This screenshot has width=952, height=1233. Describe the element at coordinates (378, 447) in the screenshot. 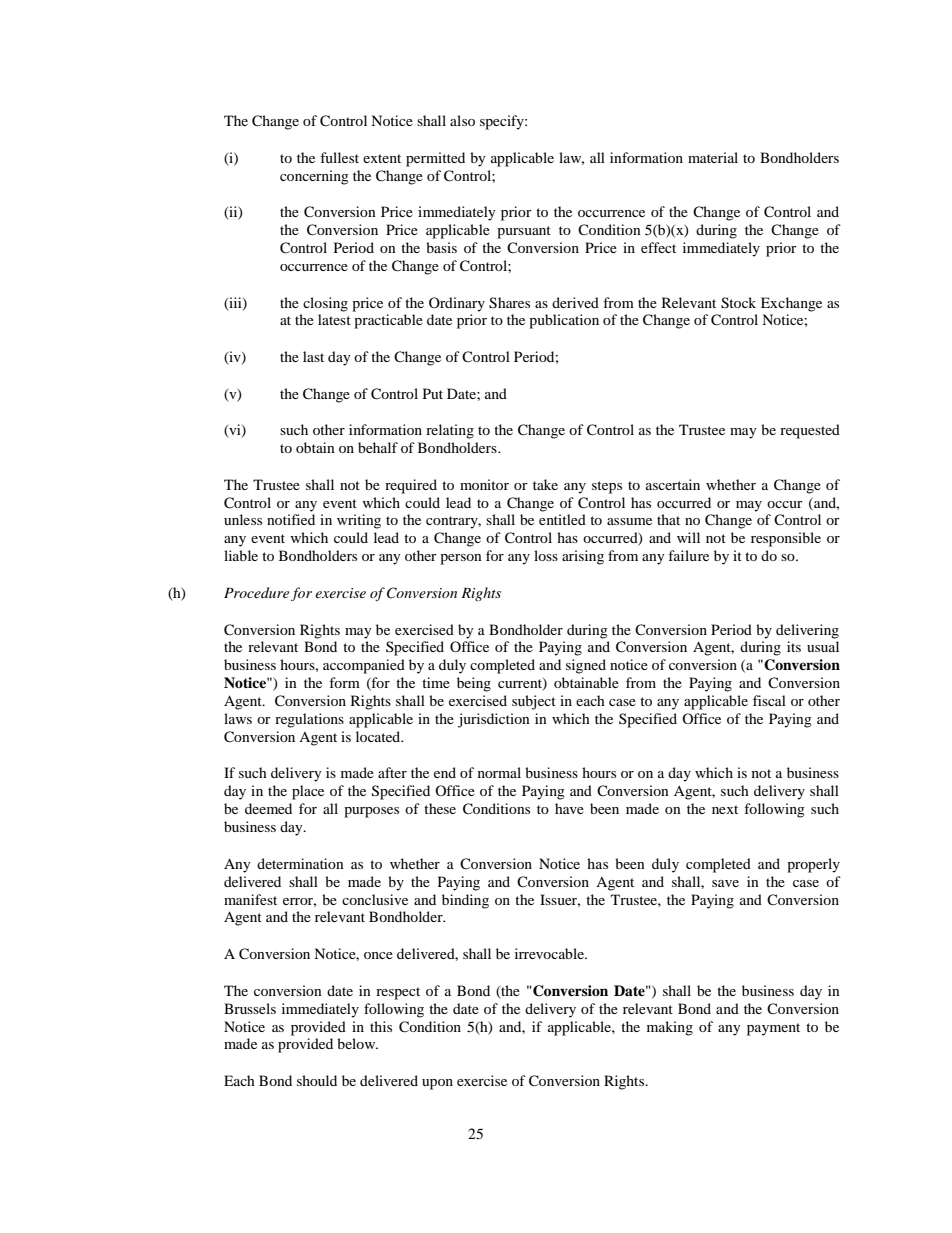

I see `behalf` at that location.
